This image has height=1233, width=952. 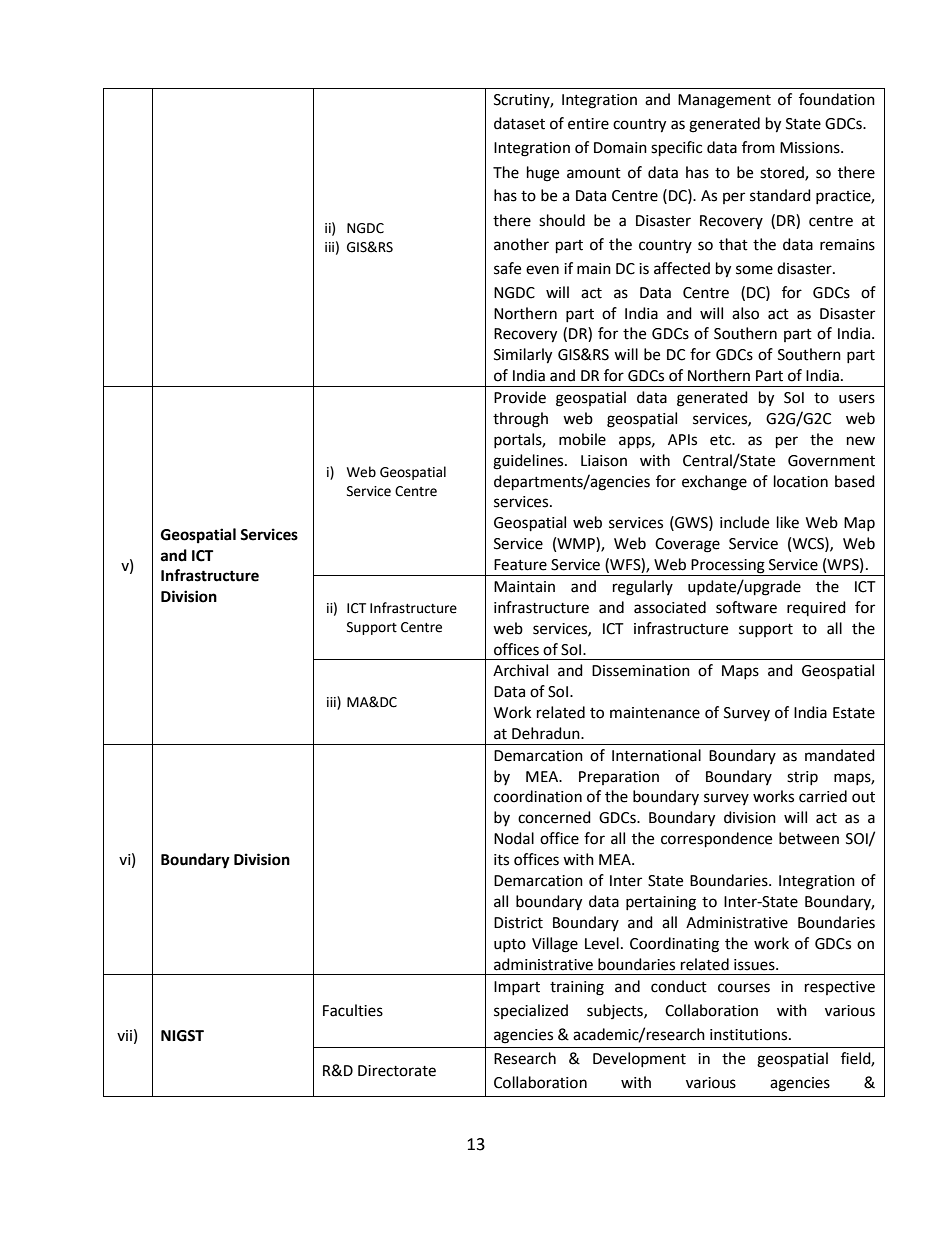 I want to click on Directorate, so click(x=397, y=1071).
